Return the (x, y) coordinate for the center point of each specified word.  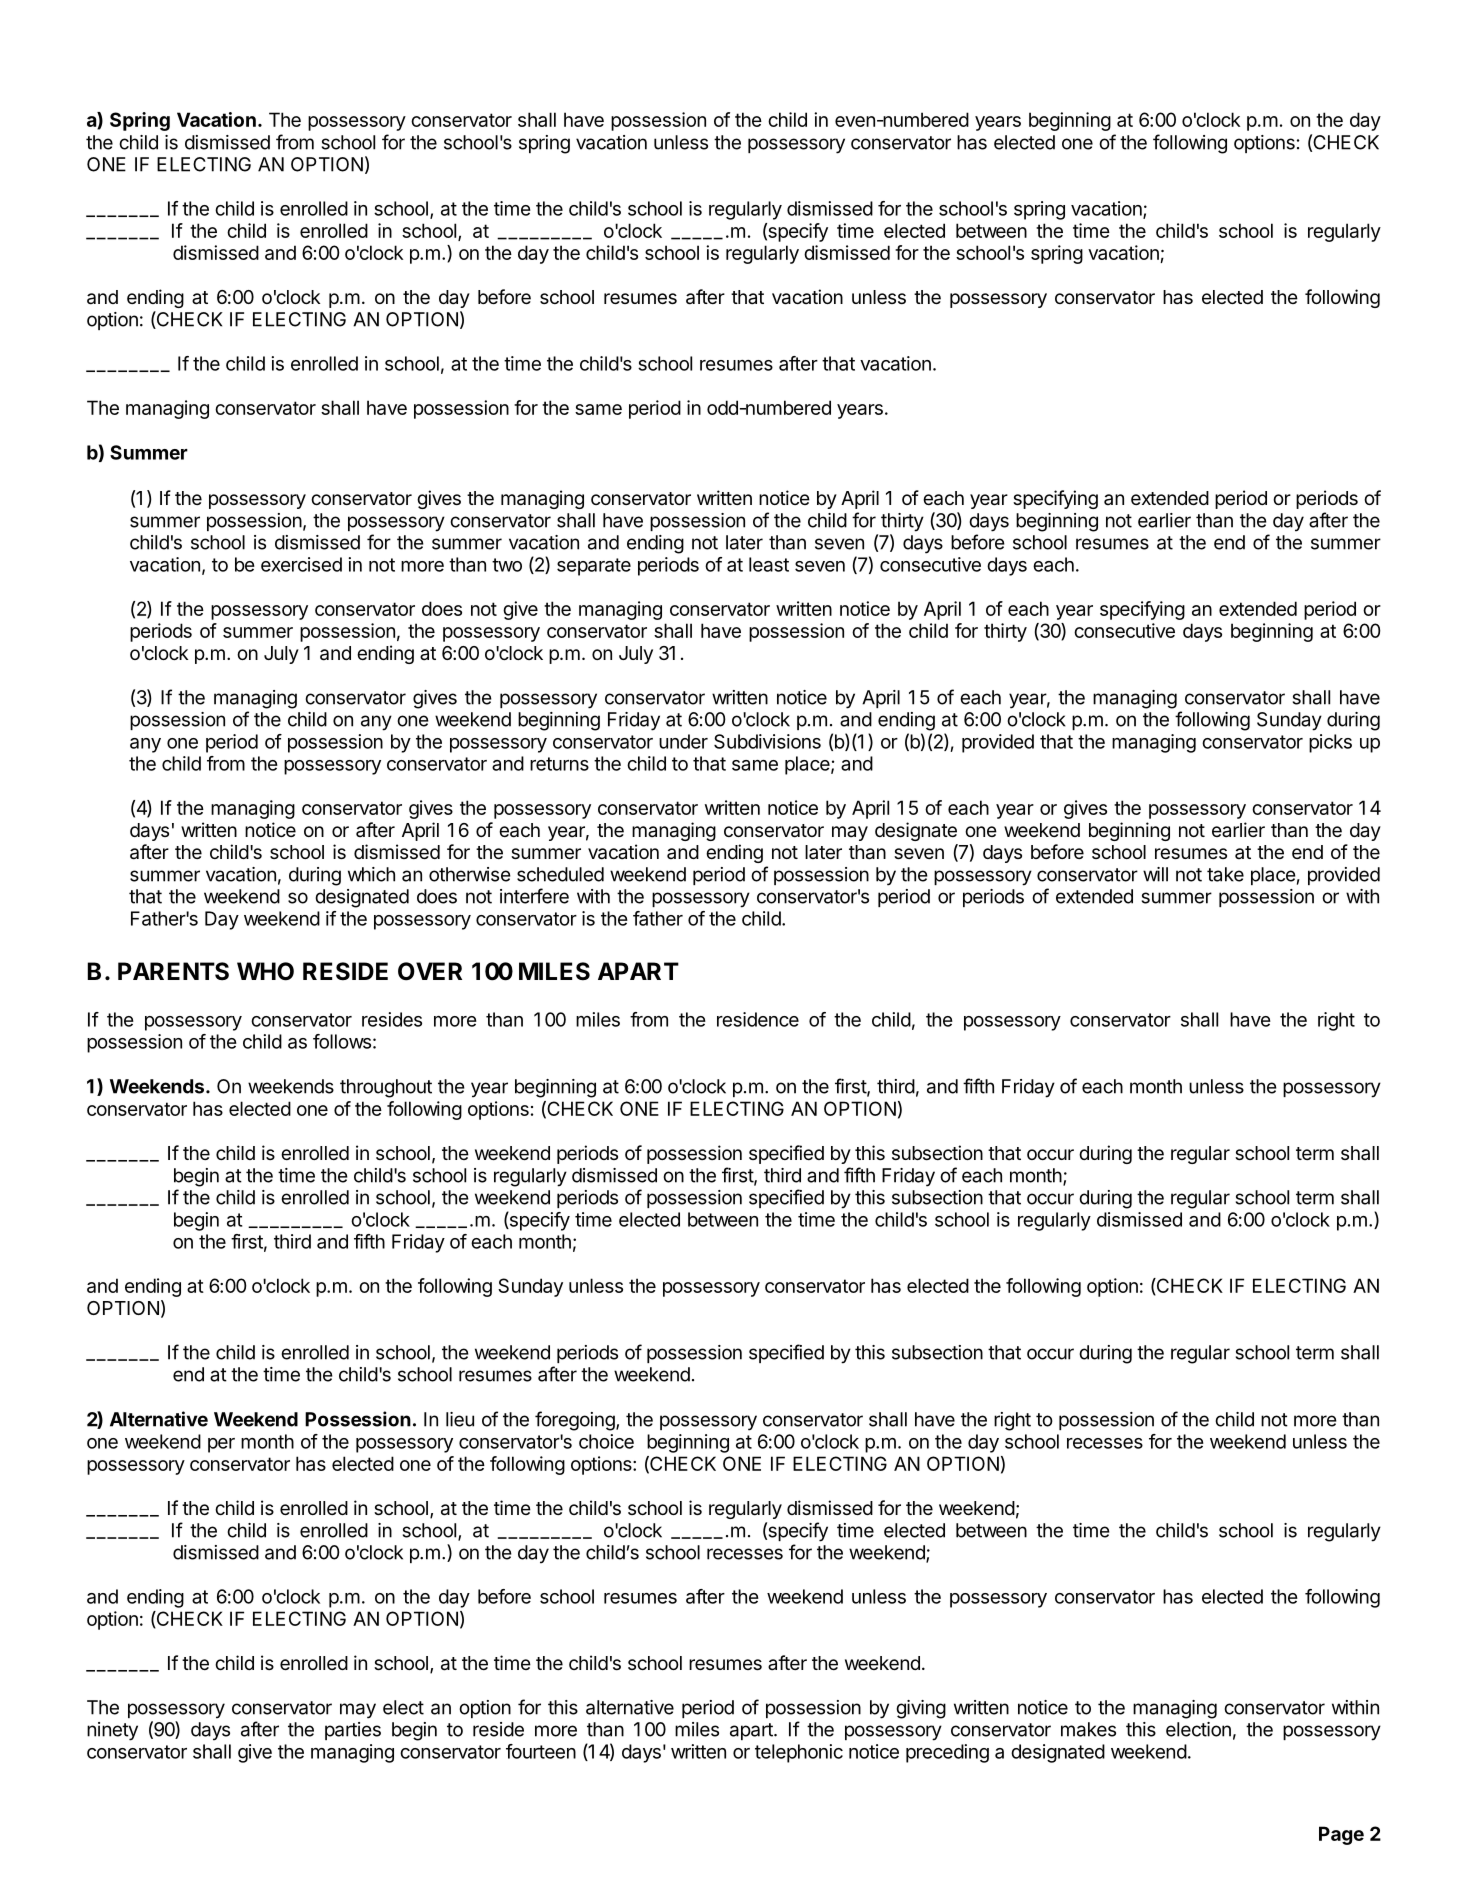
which (371, 874)
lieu (460, 1419)
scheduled (560, 874)
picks (1330, 743)
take (1225, 874)
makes (1088, 1729)
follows (342, 1041)
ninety (112, 1731)
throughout (386, 1088)
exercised (301, 564)
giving (921, 1709)
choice (606, 1441)
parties (353, 1731)
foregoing (576, 1421)
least (769, 564)
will (1155, 874)
